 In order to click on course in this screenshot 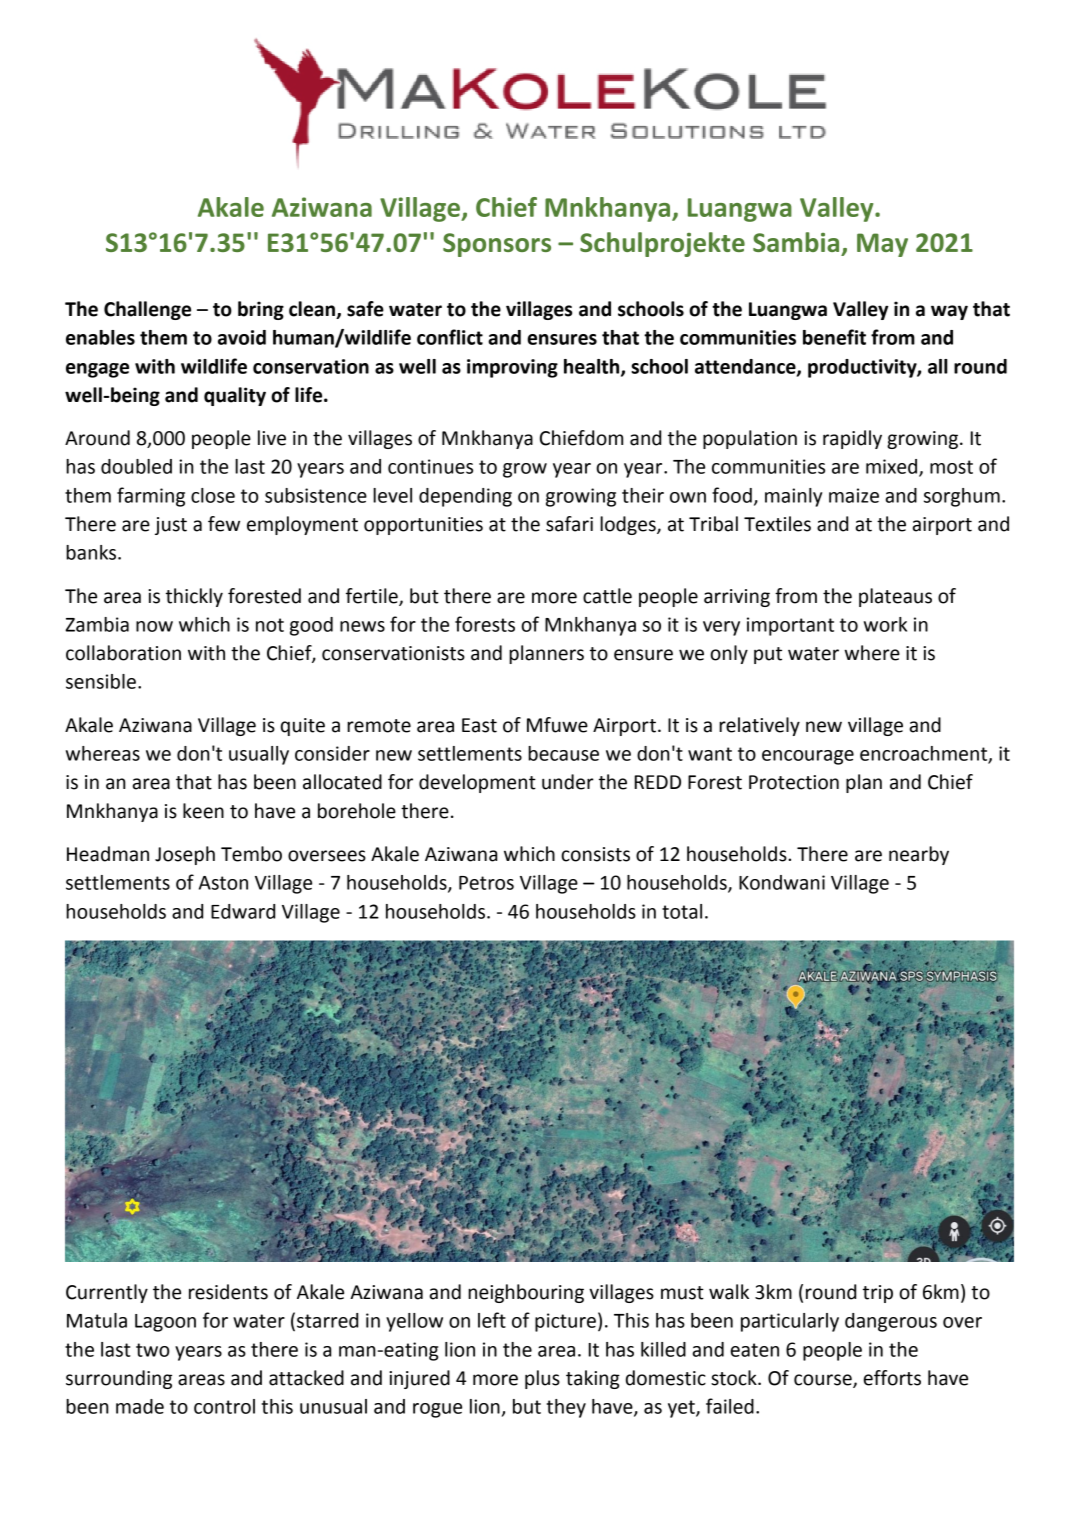, I will do `click(824, 1381)`.
